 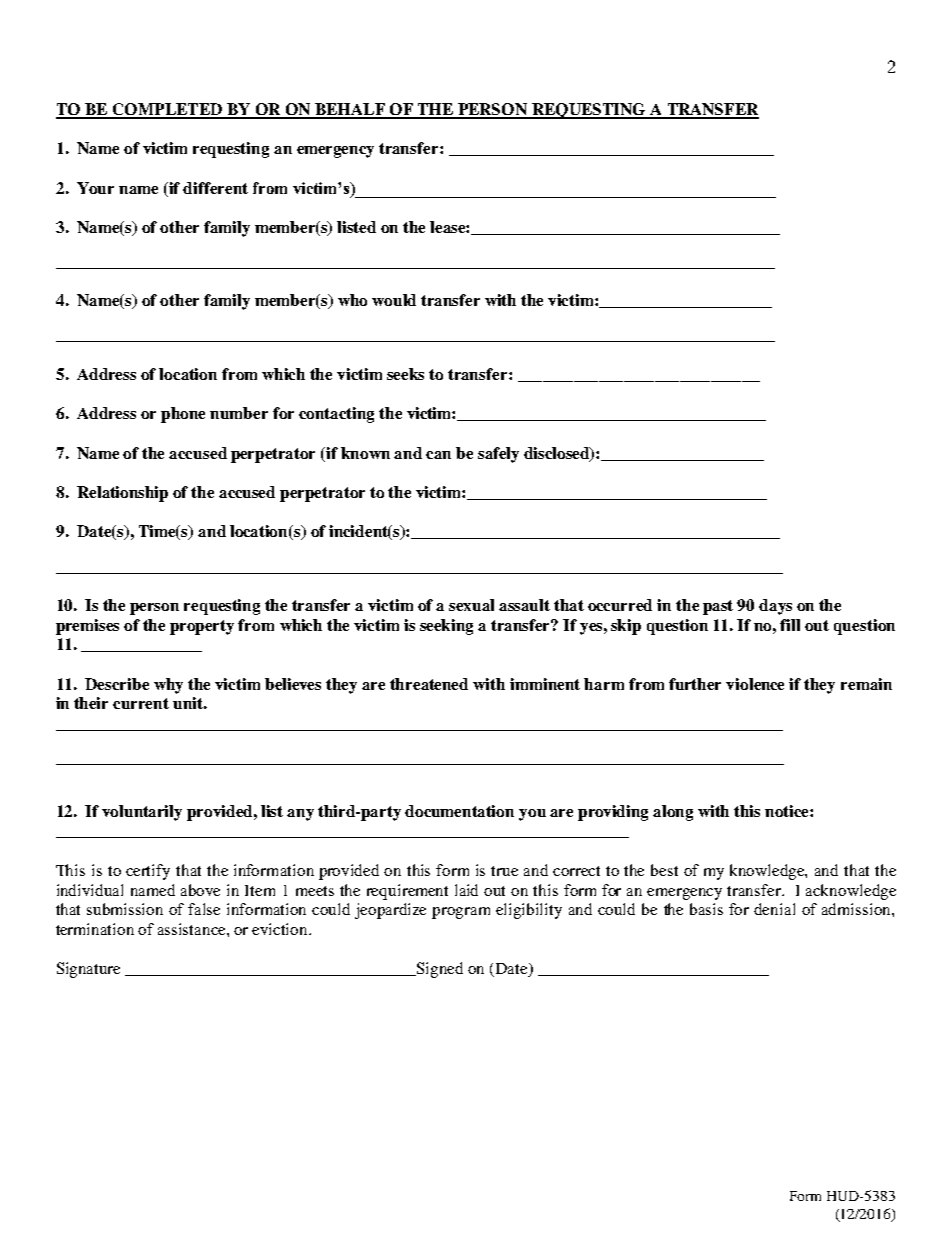 I want to click on current, so click(x=141, y=703).
